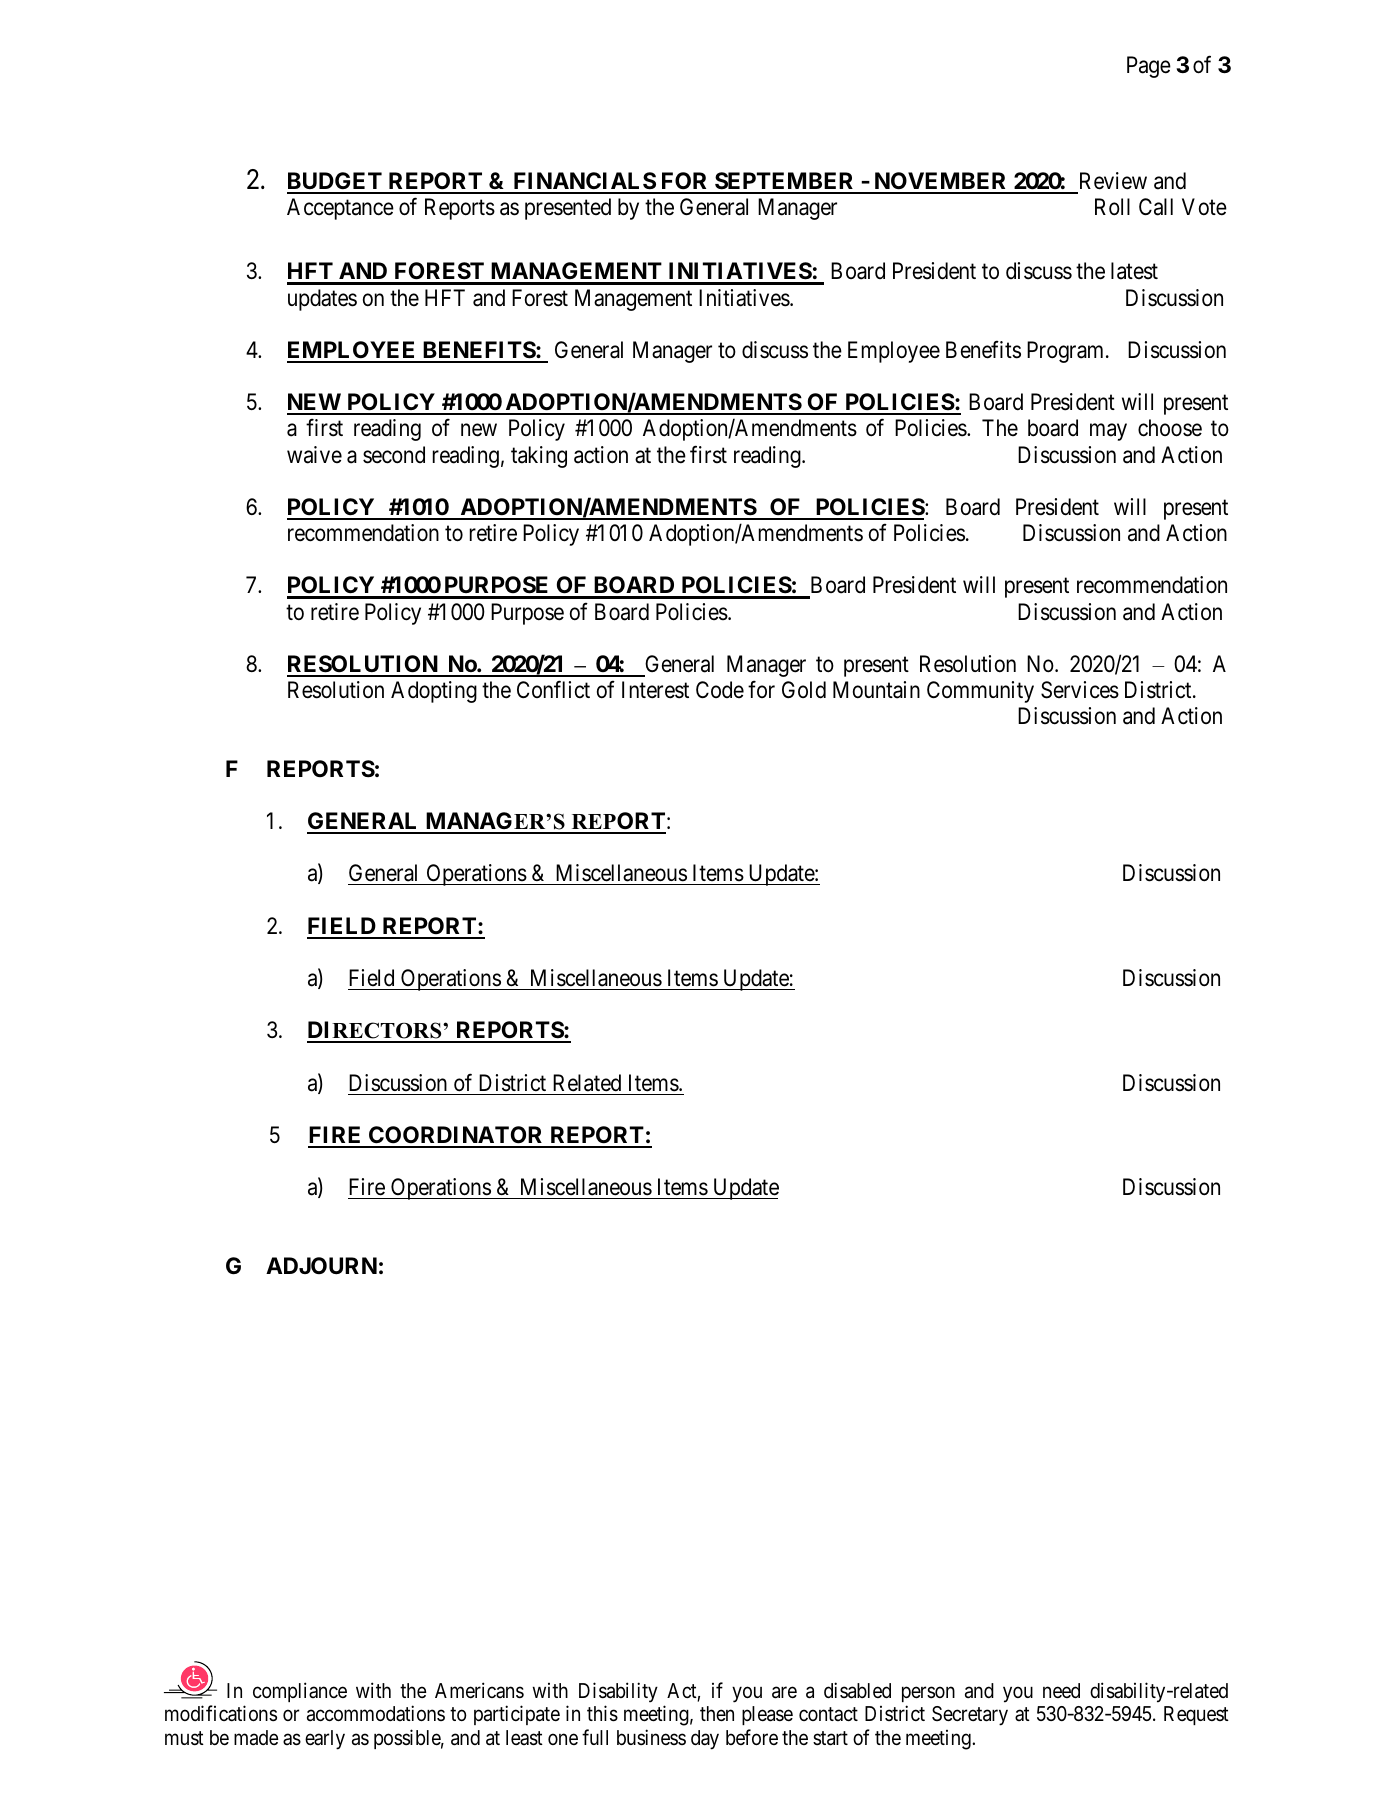 This image has width=1392, height=1802. I want to click on Adopting, so click(434, 692).
